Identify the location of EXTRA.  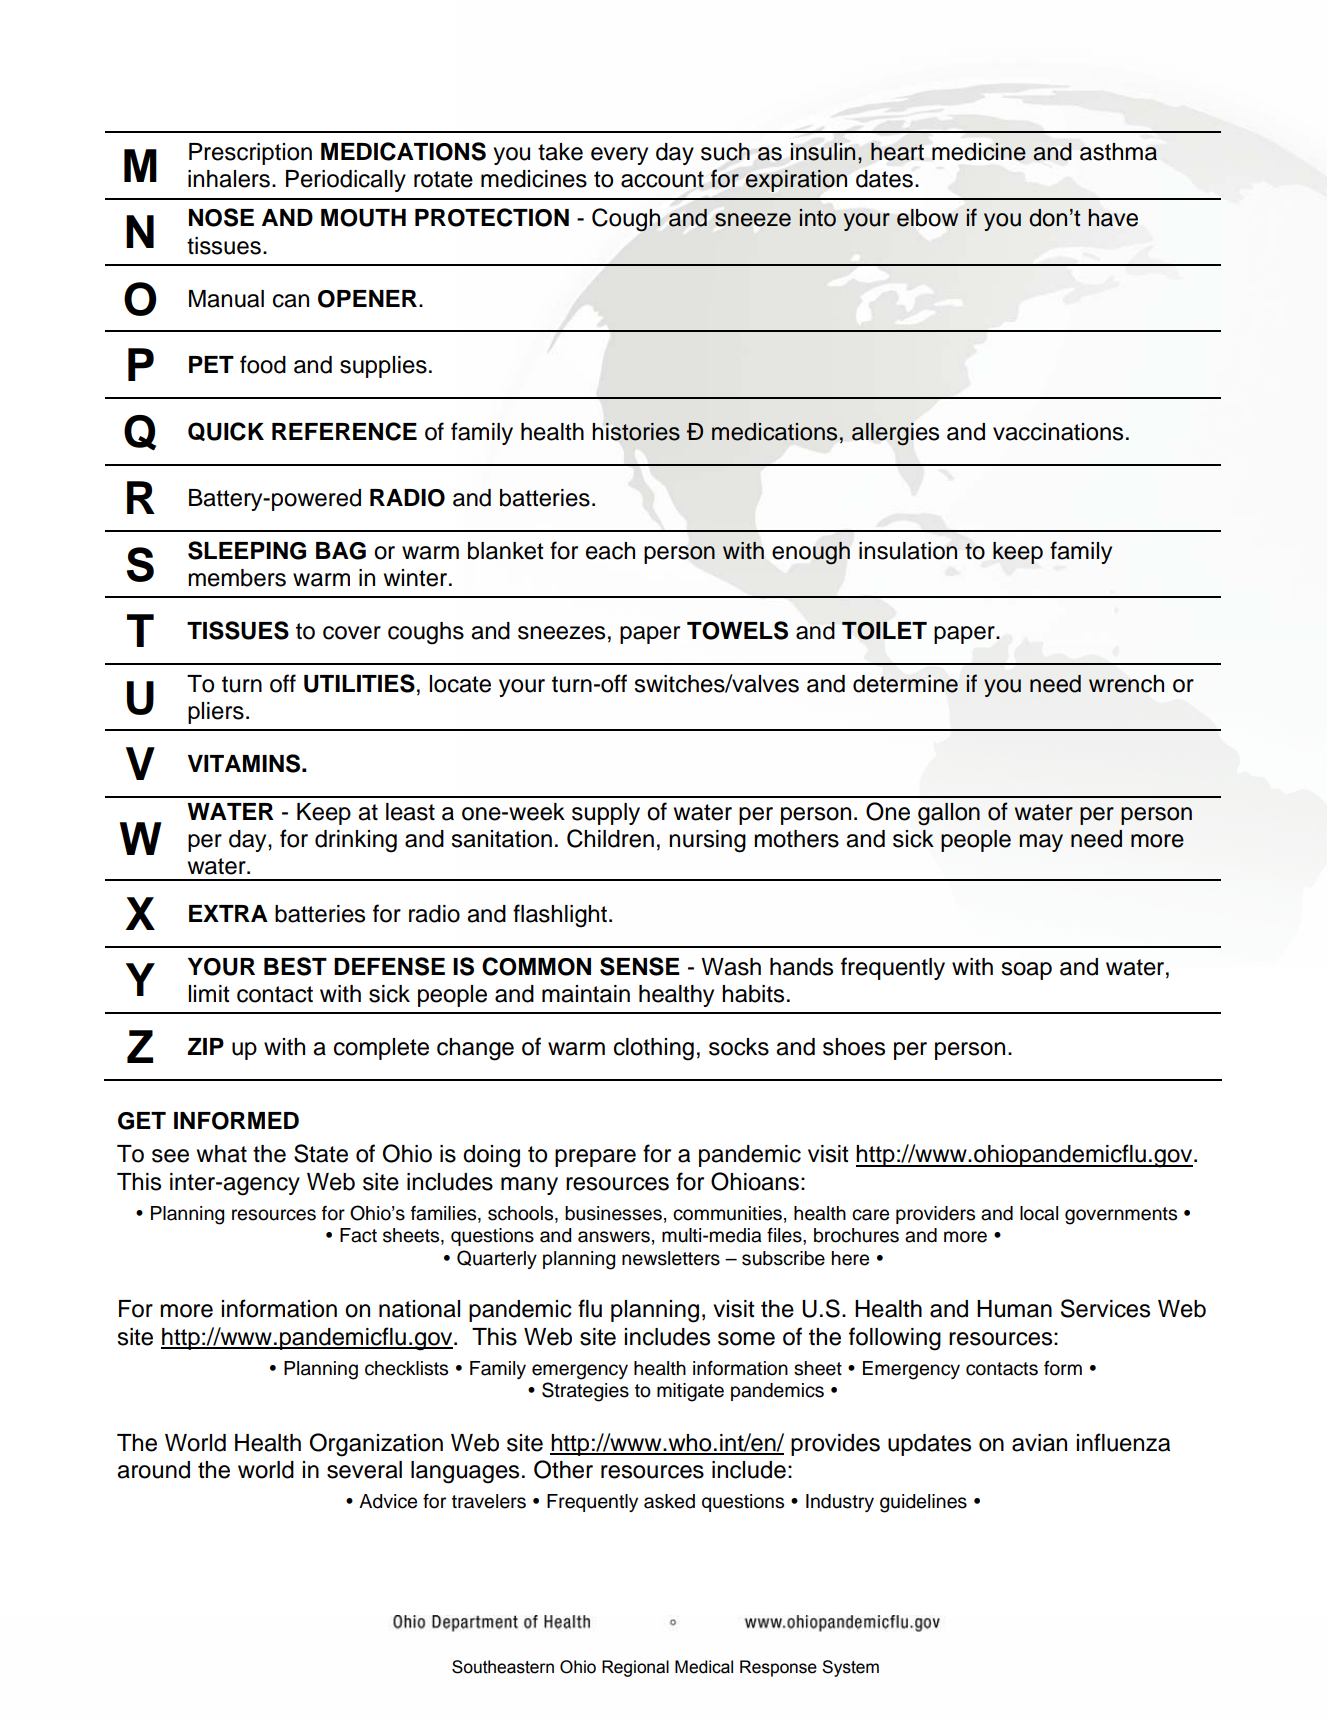
(228, 913).
